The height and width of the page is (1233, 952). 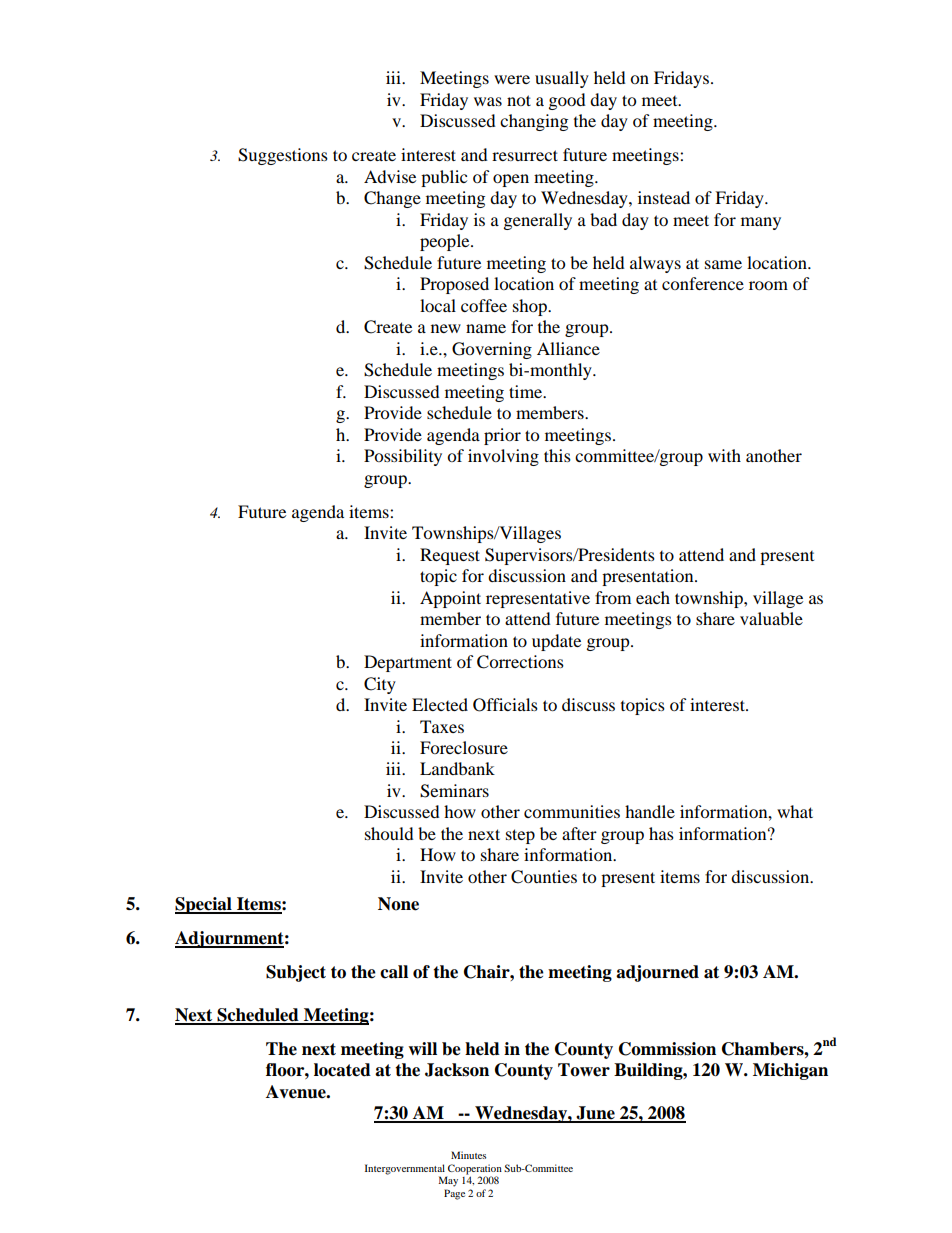 What do you see at coordinates (342, 1070) in the page?
I see `located` at bounding box center [342, 1070].
